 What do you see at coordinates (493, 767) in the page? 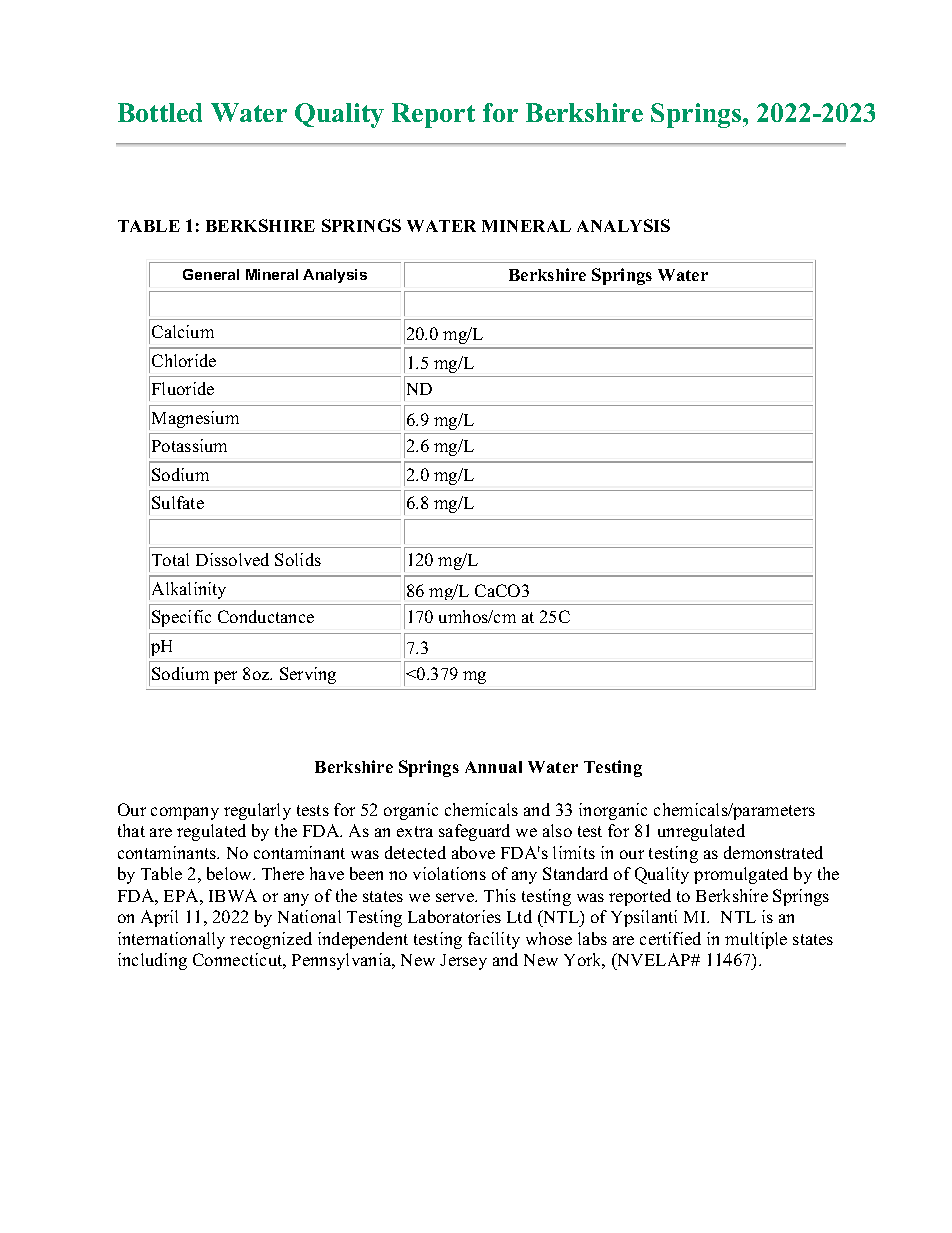
I see `Annual` at bounding box center [493, 767].
